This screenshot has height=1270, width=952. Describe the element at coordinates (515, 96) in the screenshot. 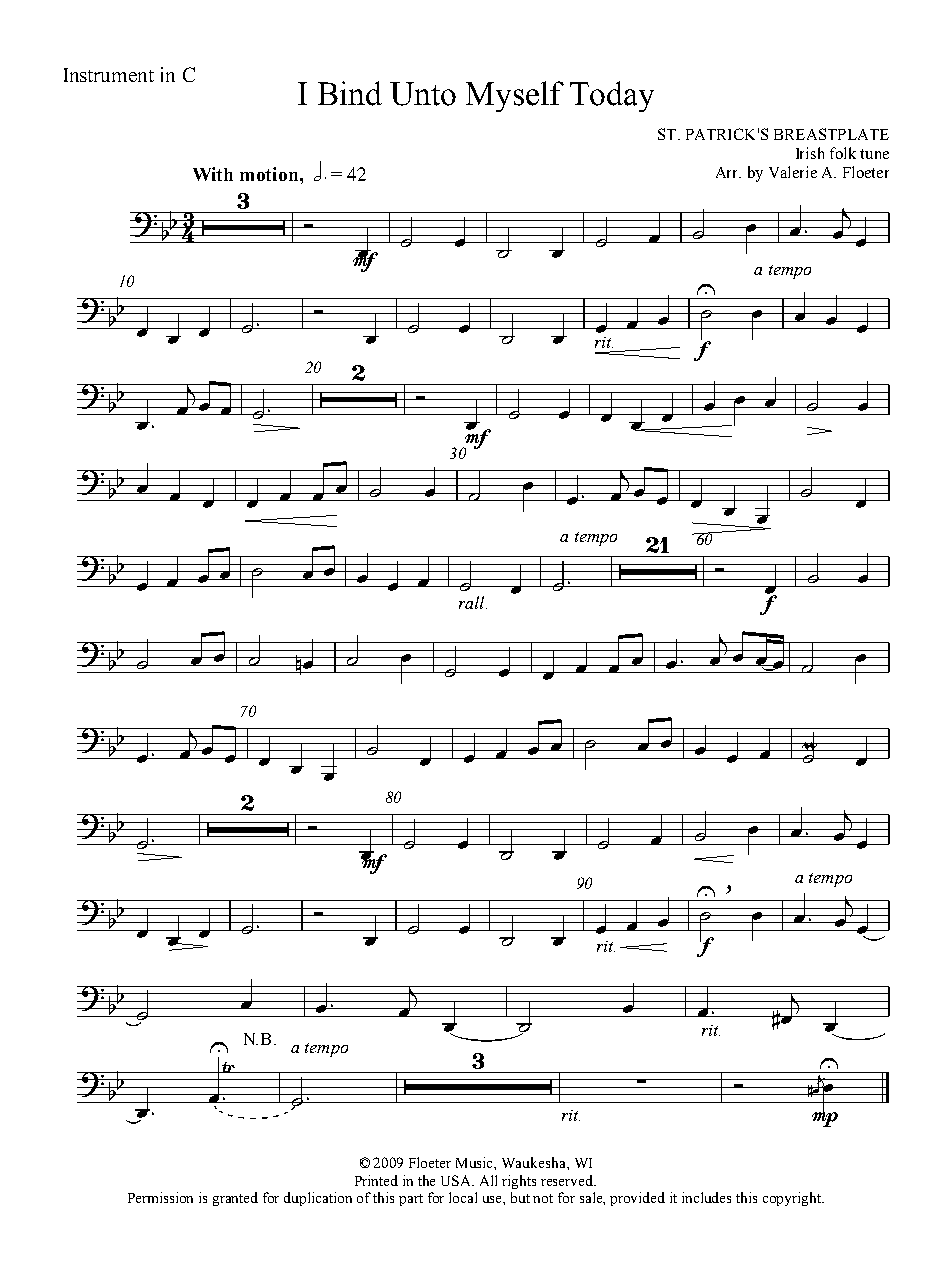

I see `Myself` at that location.
